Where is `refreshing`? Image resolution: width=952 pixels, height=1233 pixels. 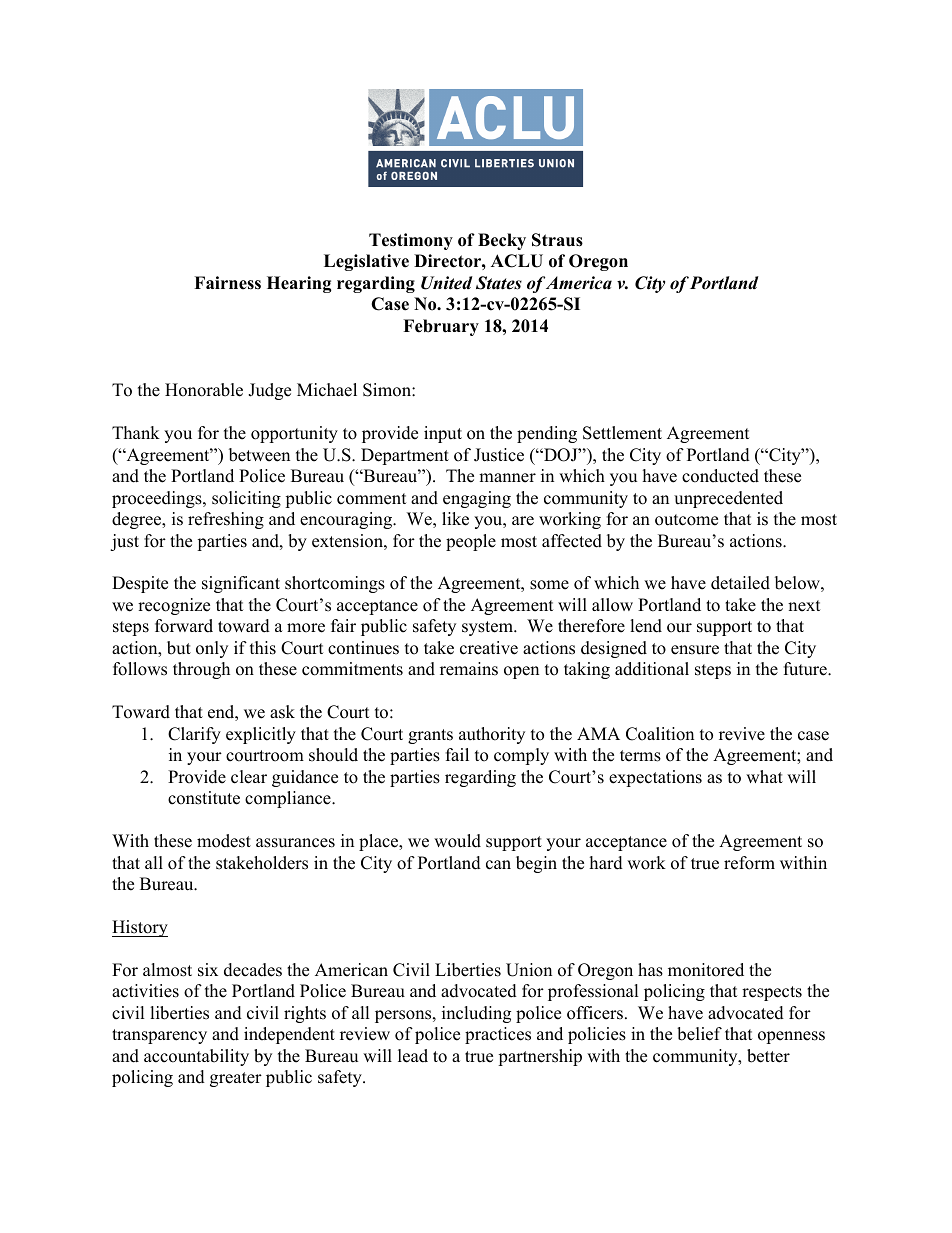 refreshing is located at coordinates (226, 520).
